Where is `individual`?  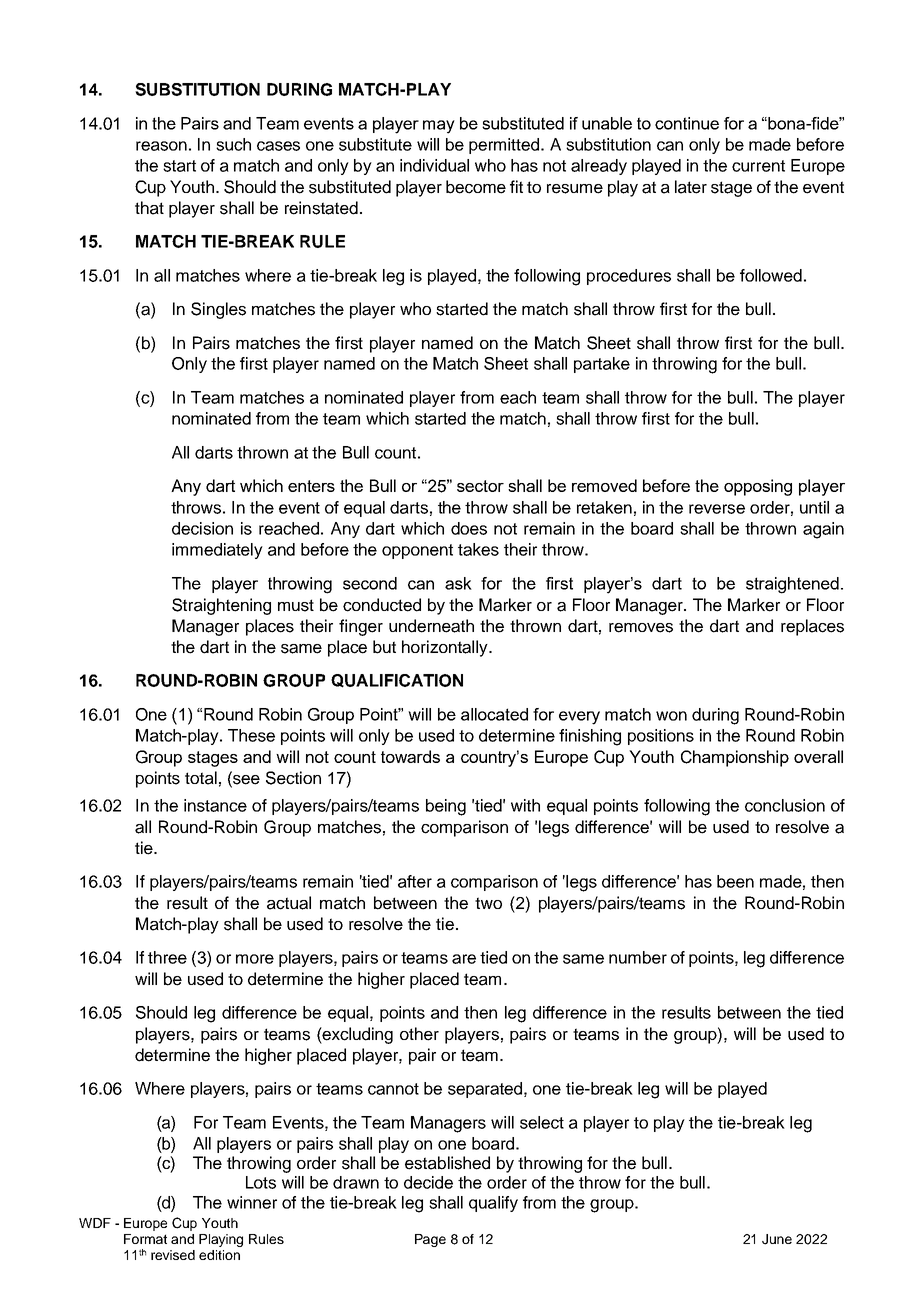
individual is located at coordinates (434, 165).
